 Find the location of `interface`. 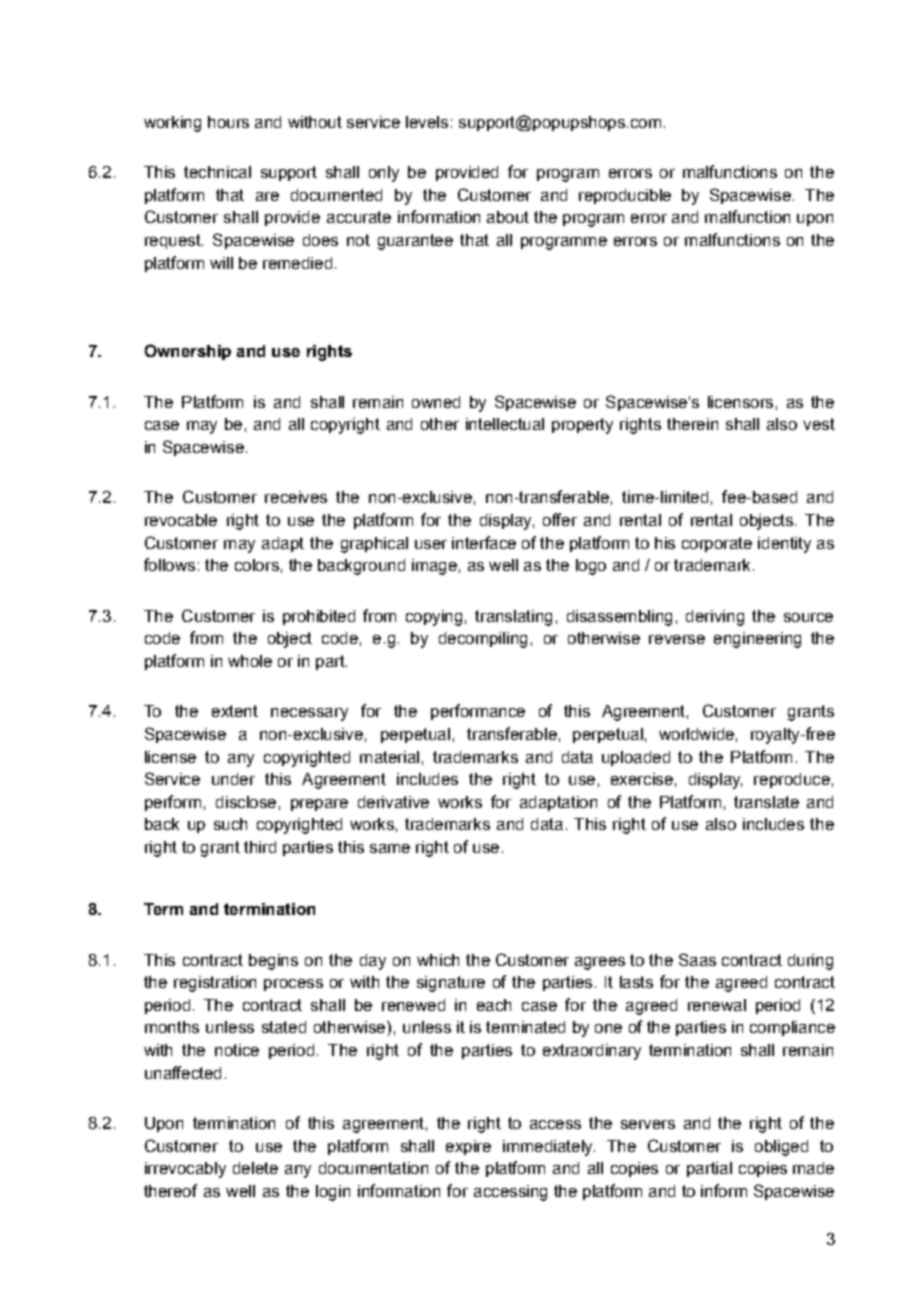

interface is located at coordinates (484, 542).
